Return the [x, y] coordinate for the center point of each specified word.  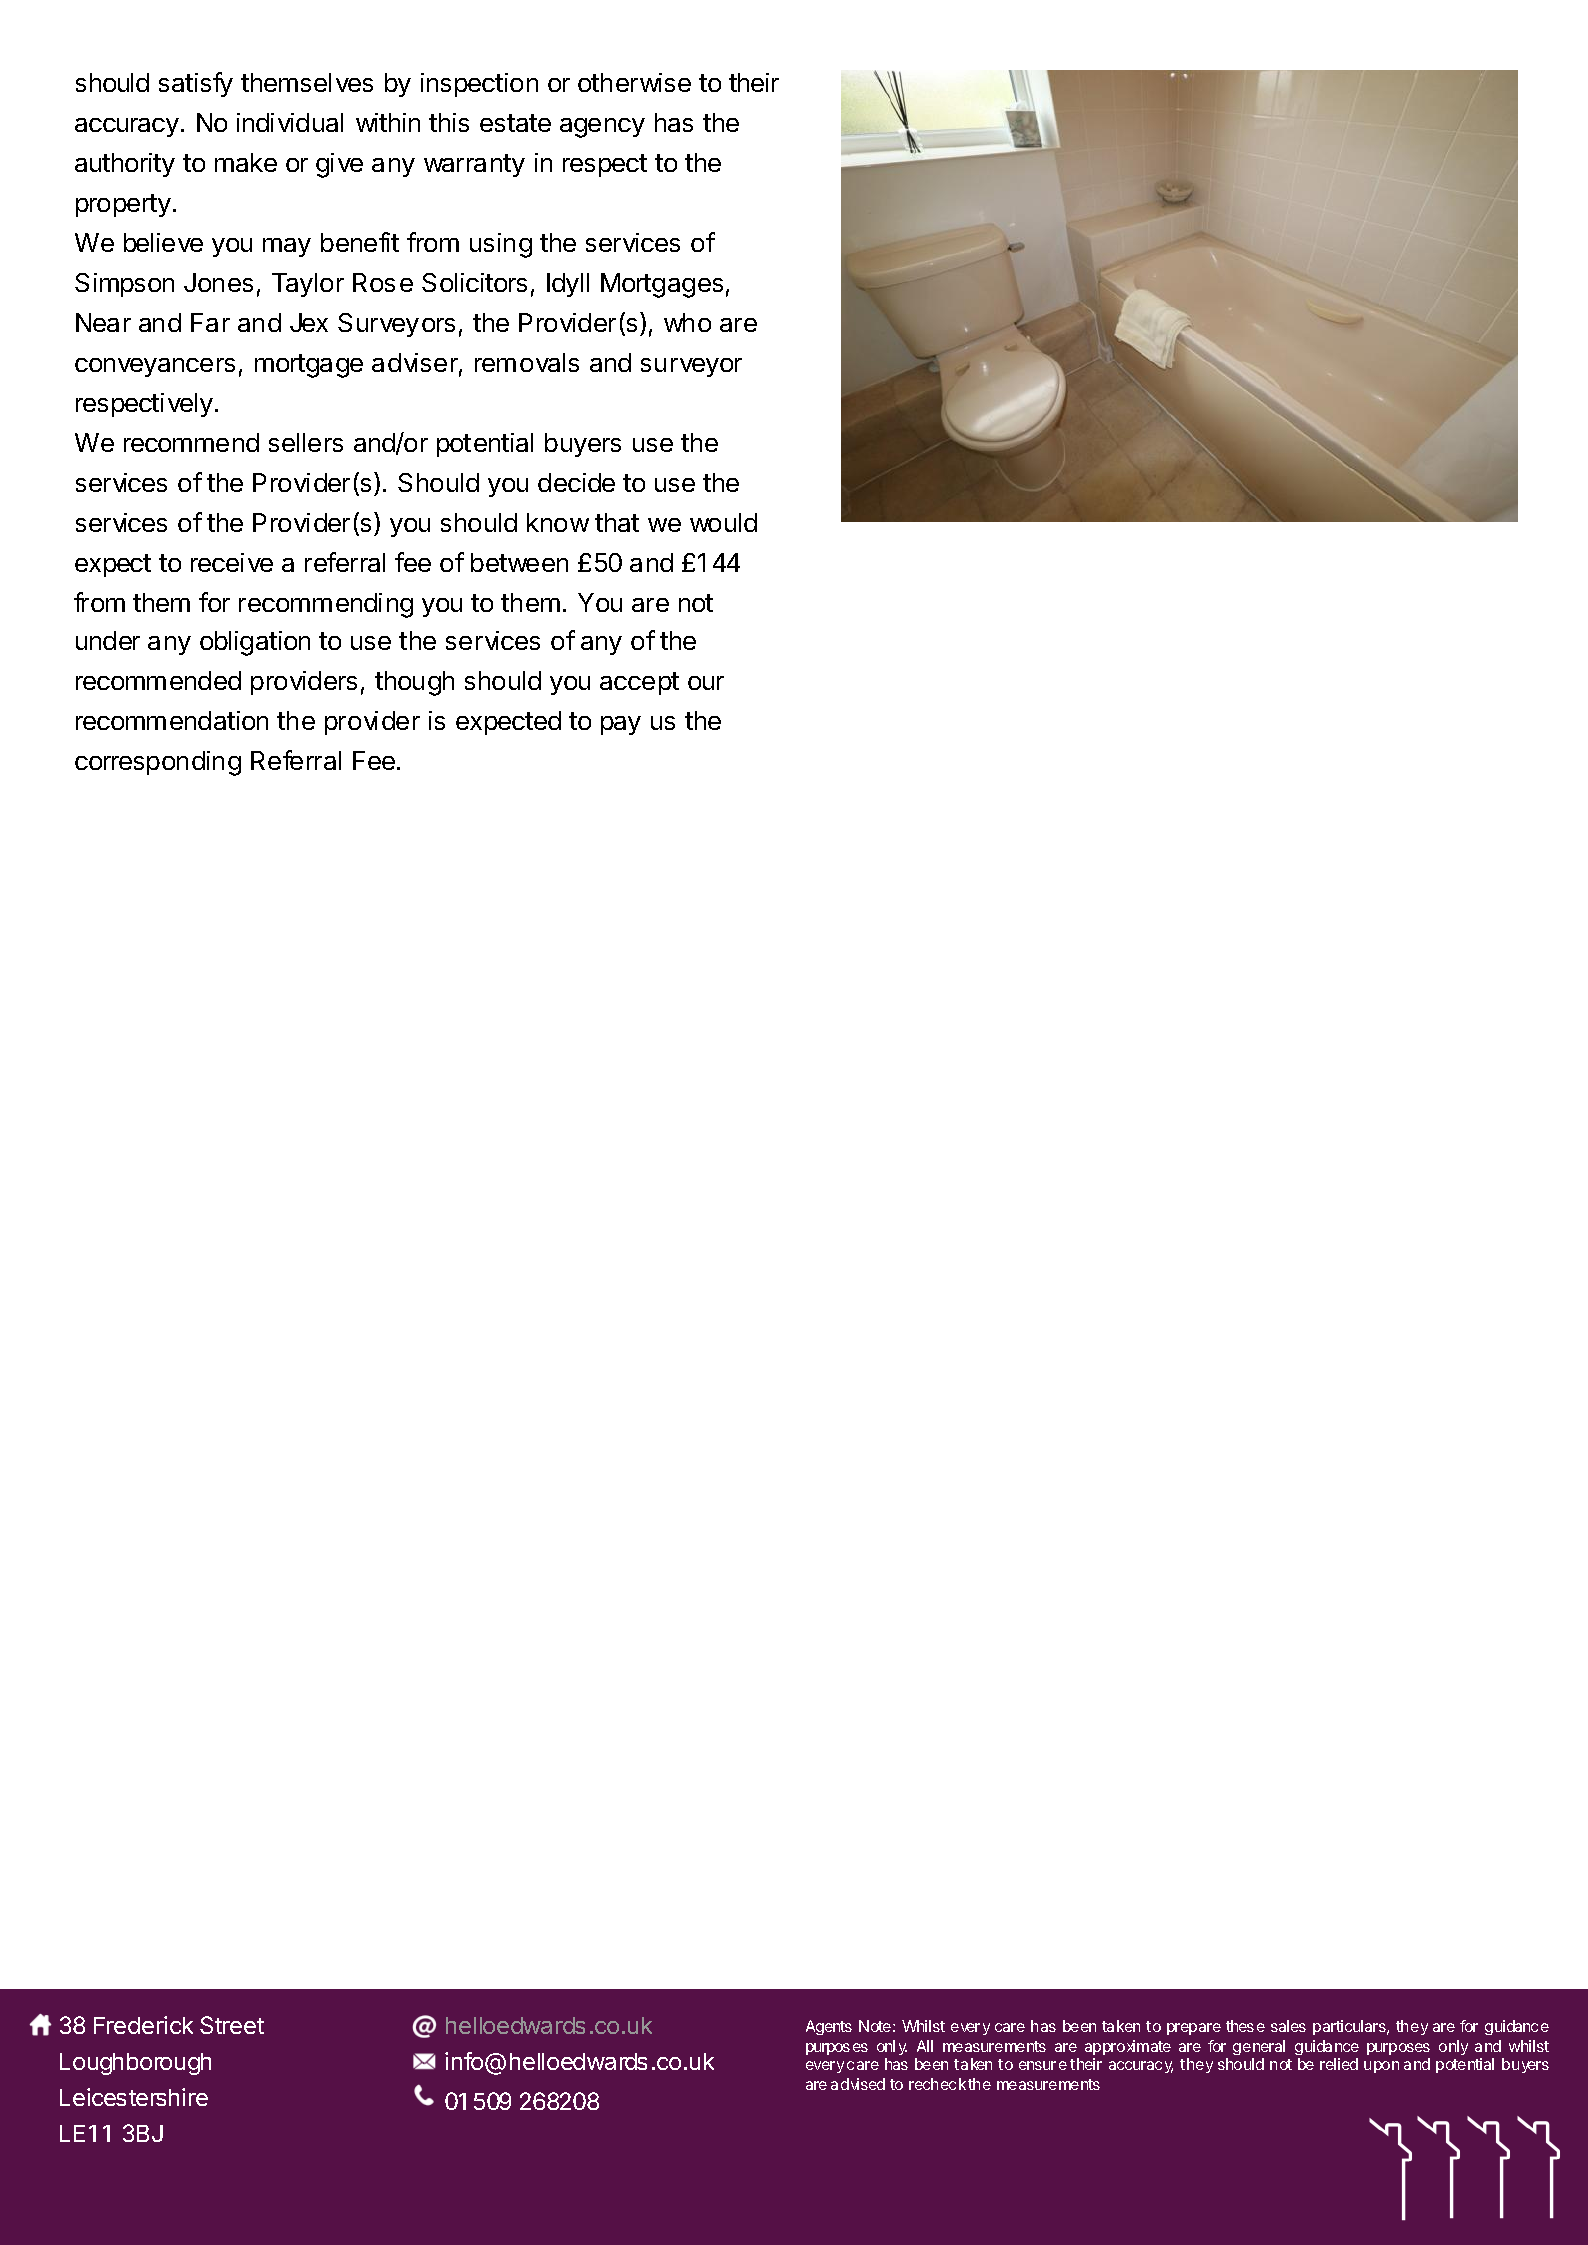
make [246, 162]
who [687, 322]
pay [621, 725]
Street [232, 2025]
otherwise [634, 82]
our [706, 683]
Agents [829, 2027]
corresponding [158, 763]
